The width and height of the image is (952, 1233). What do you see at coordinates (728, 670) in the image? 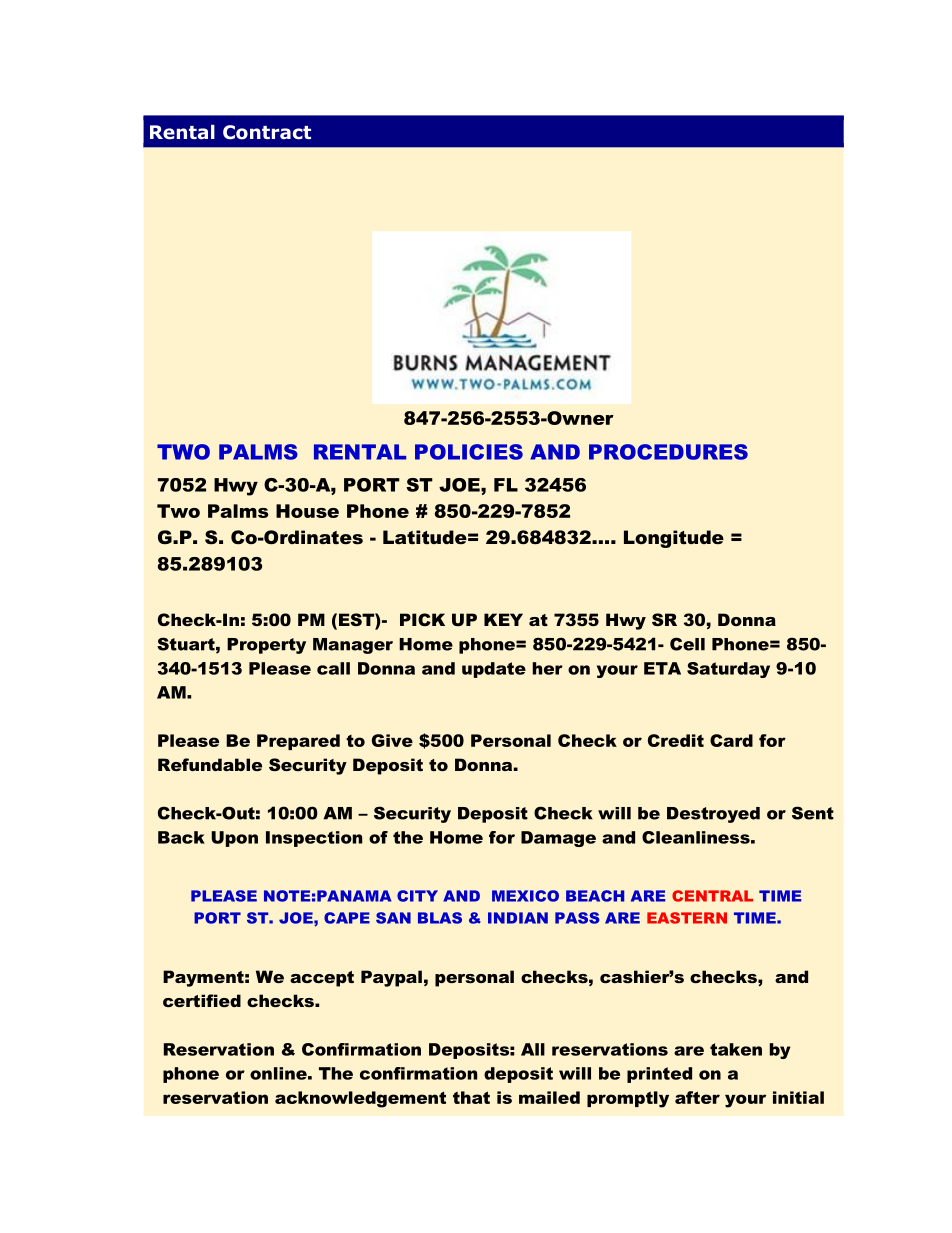
I see `Saturday` at bounding box center [728, 670].
